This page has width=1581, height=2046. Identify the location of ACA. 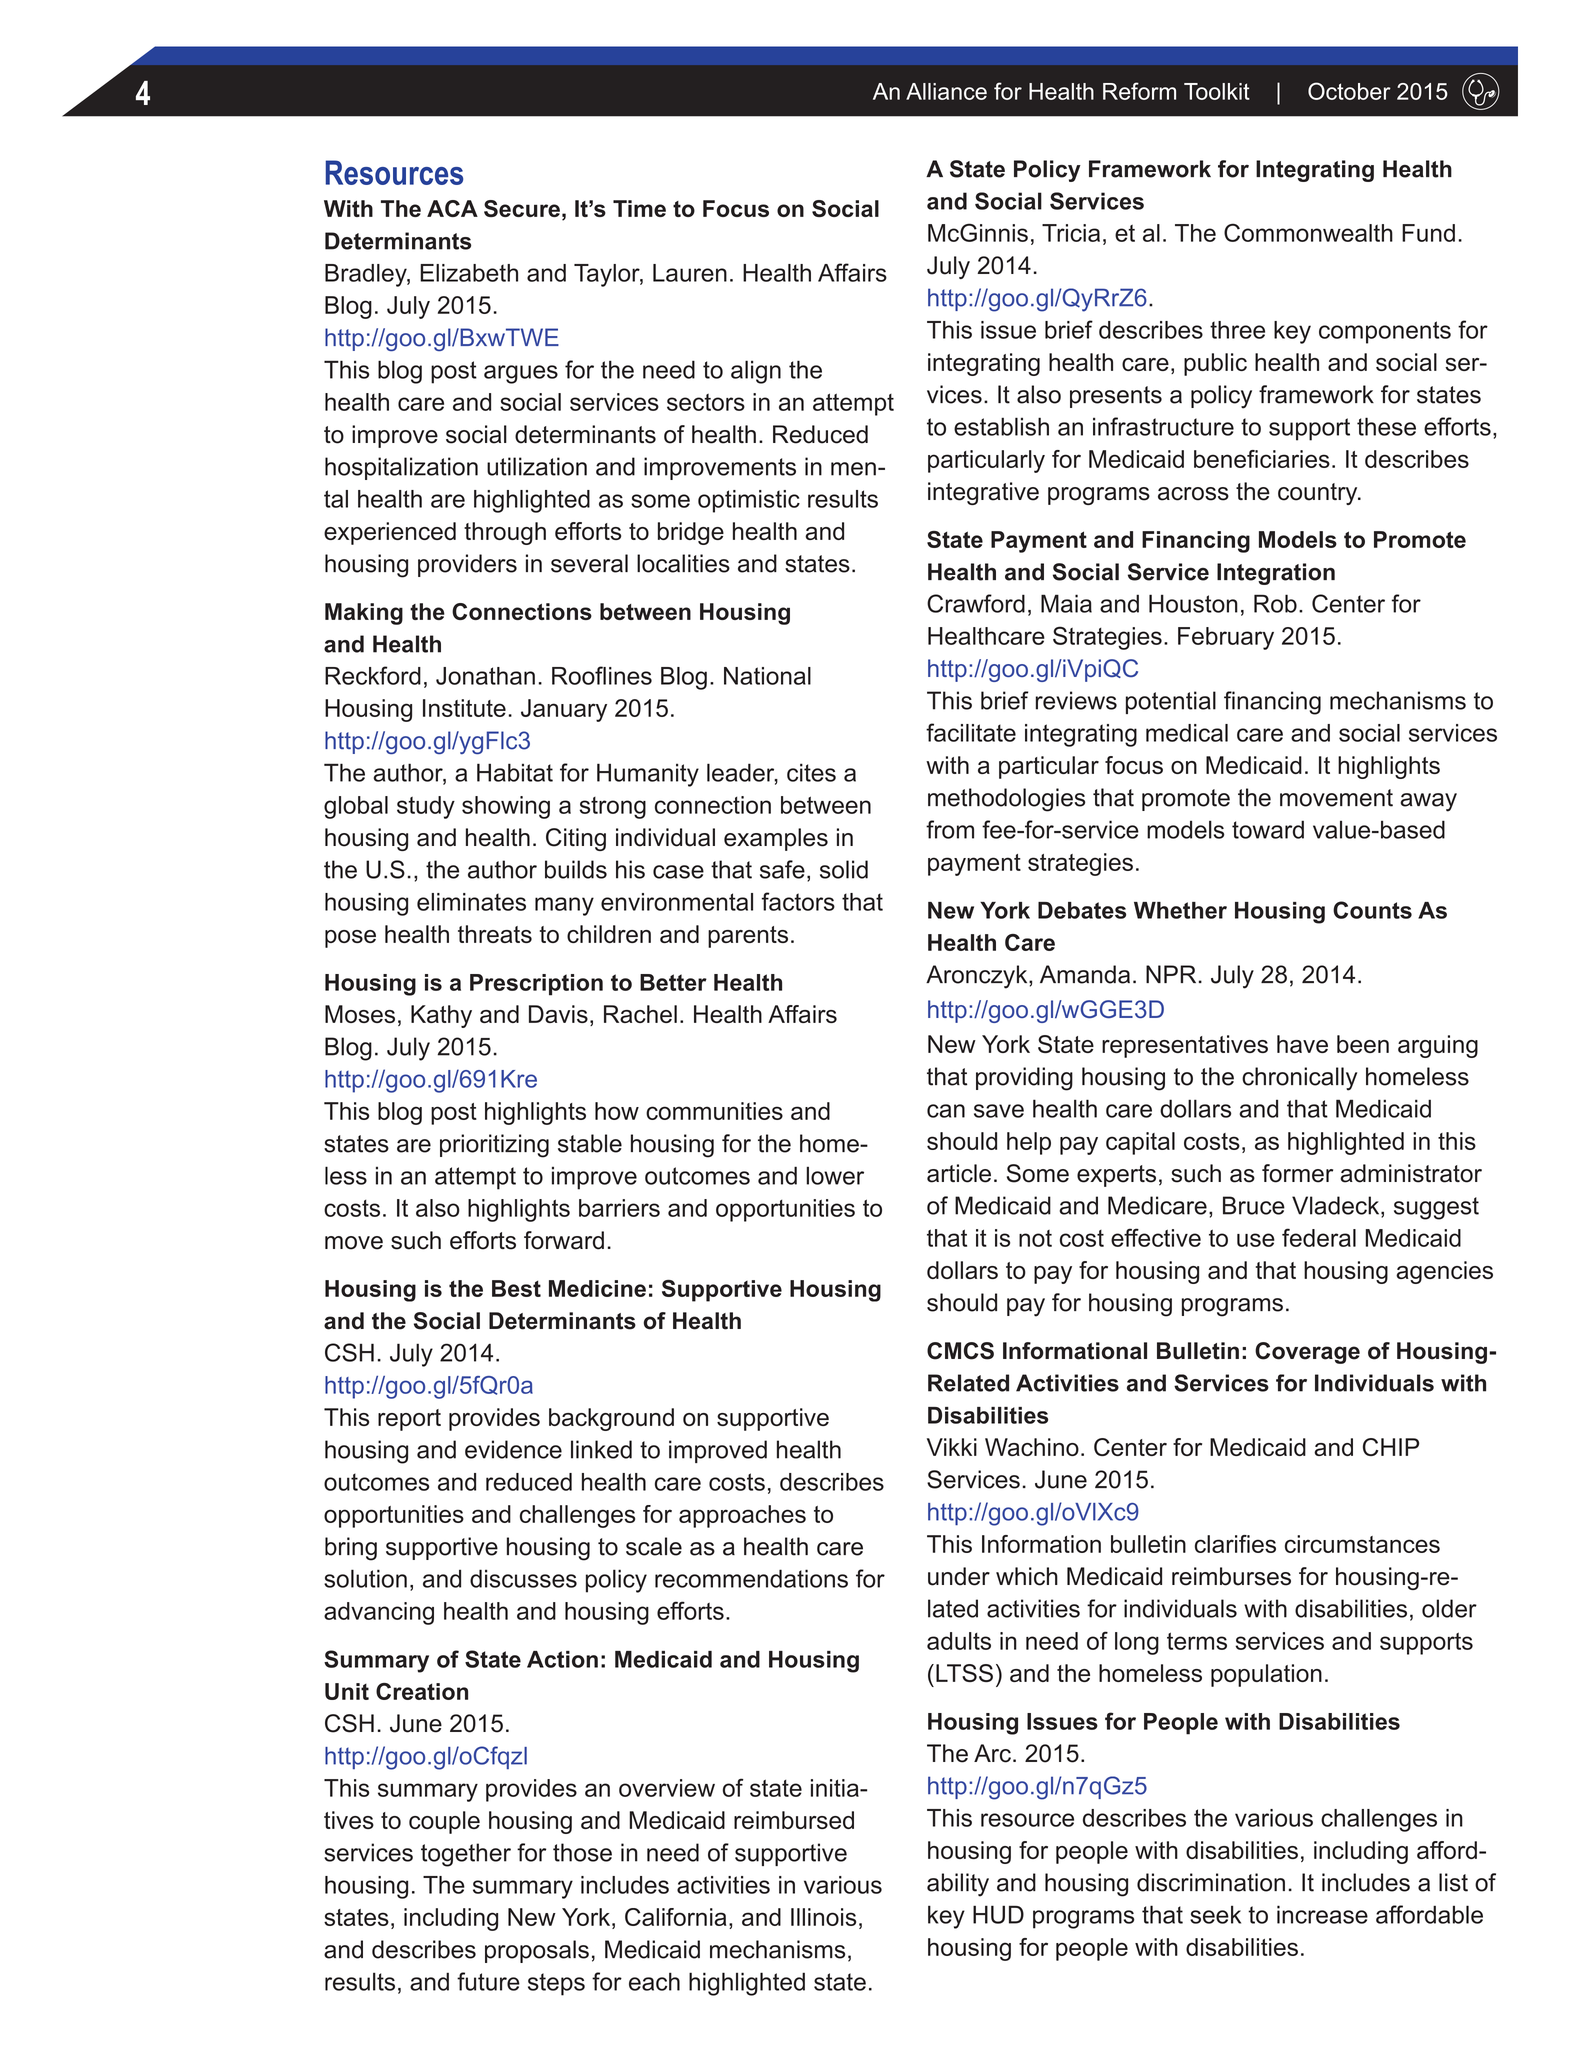
(452, 208).
